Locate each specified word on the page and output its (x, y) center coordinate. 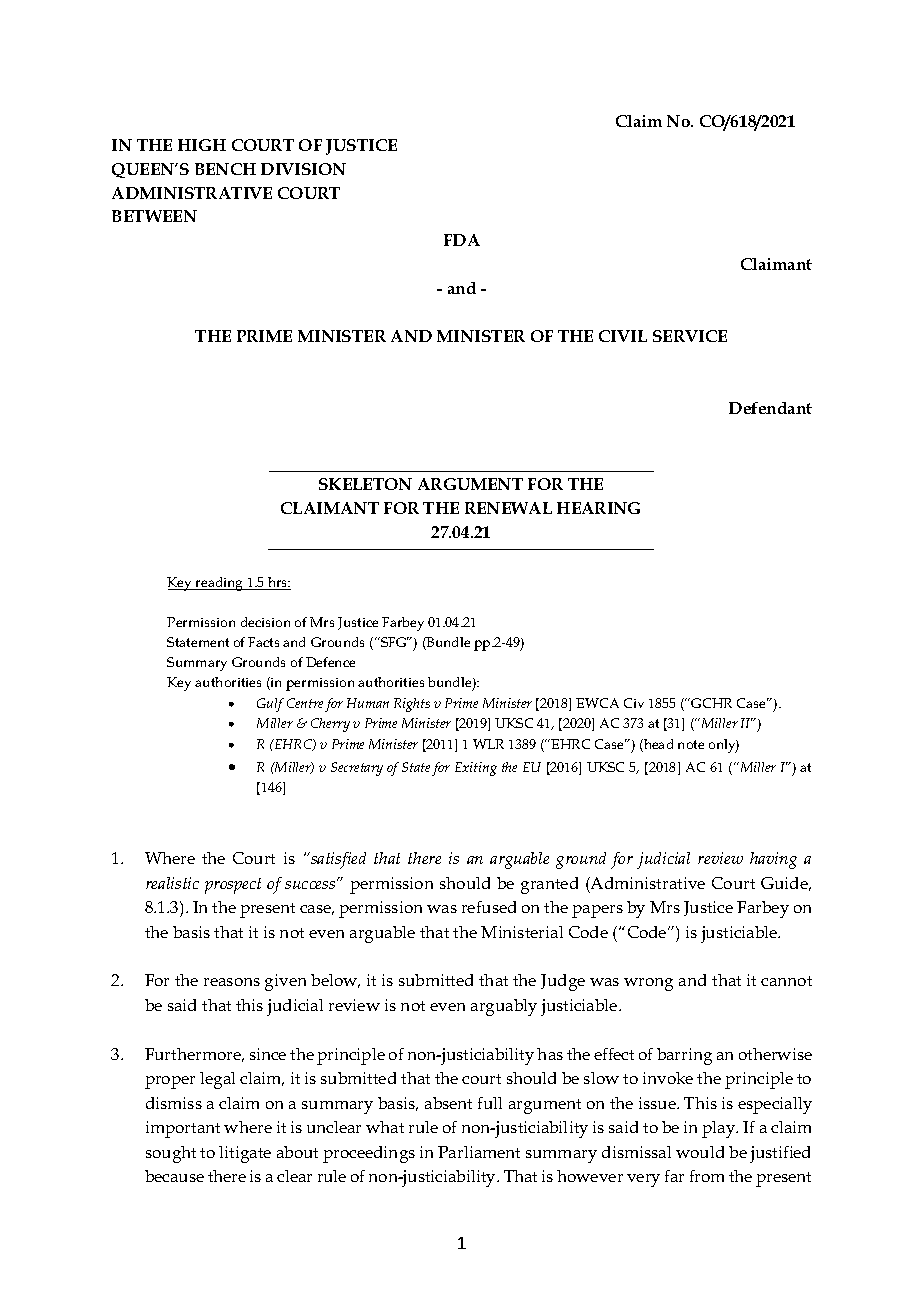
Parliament (479, 1152)
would (700, 1152)
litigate (245, 1154)
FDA (462, 240)
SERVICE (690, 336)
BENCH (225, 169)
